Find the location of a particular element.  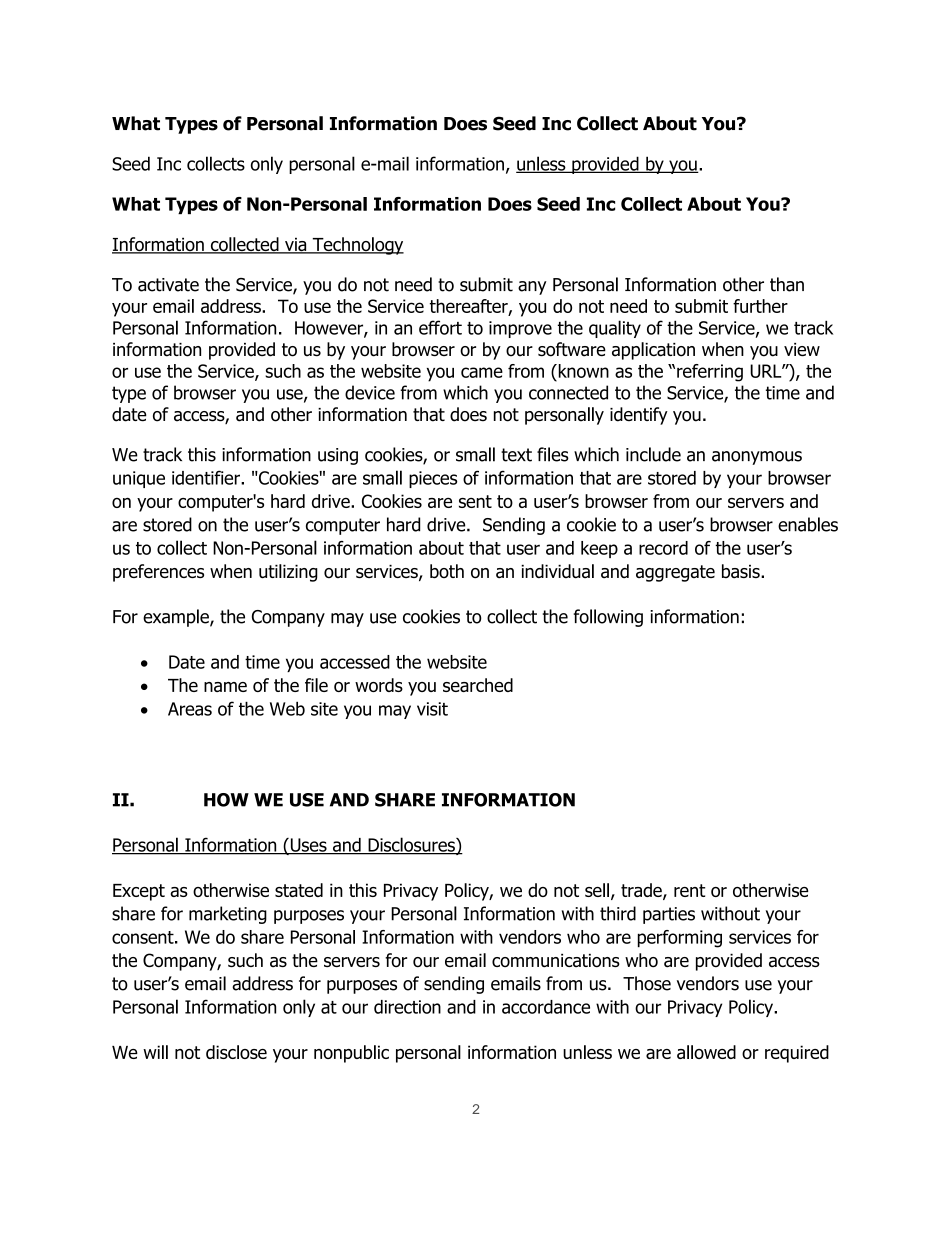

activate is located at coordinates (168, 285).
